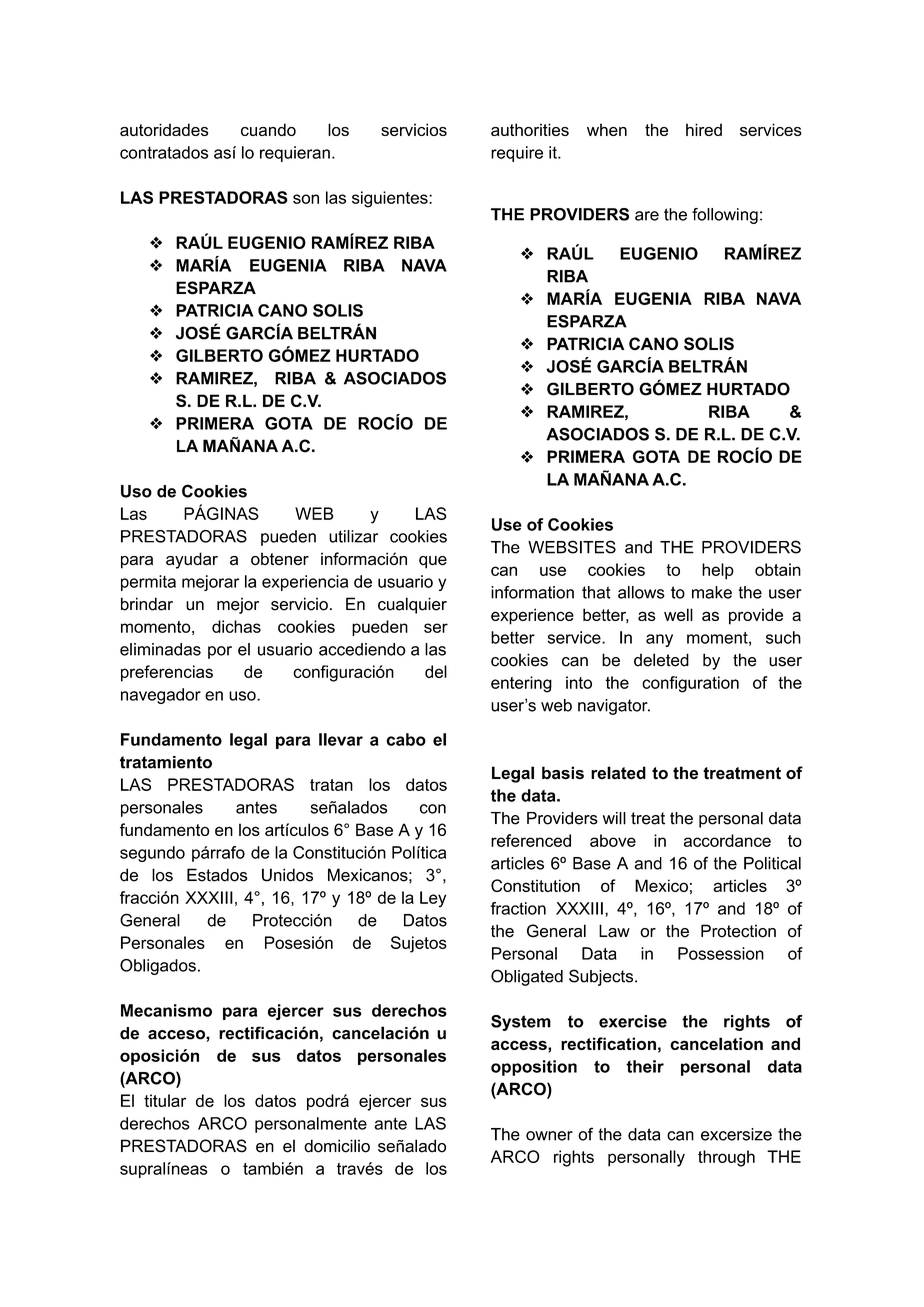  I want to click on segundo, so click(152, 854).
